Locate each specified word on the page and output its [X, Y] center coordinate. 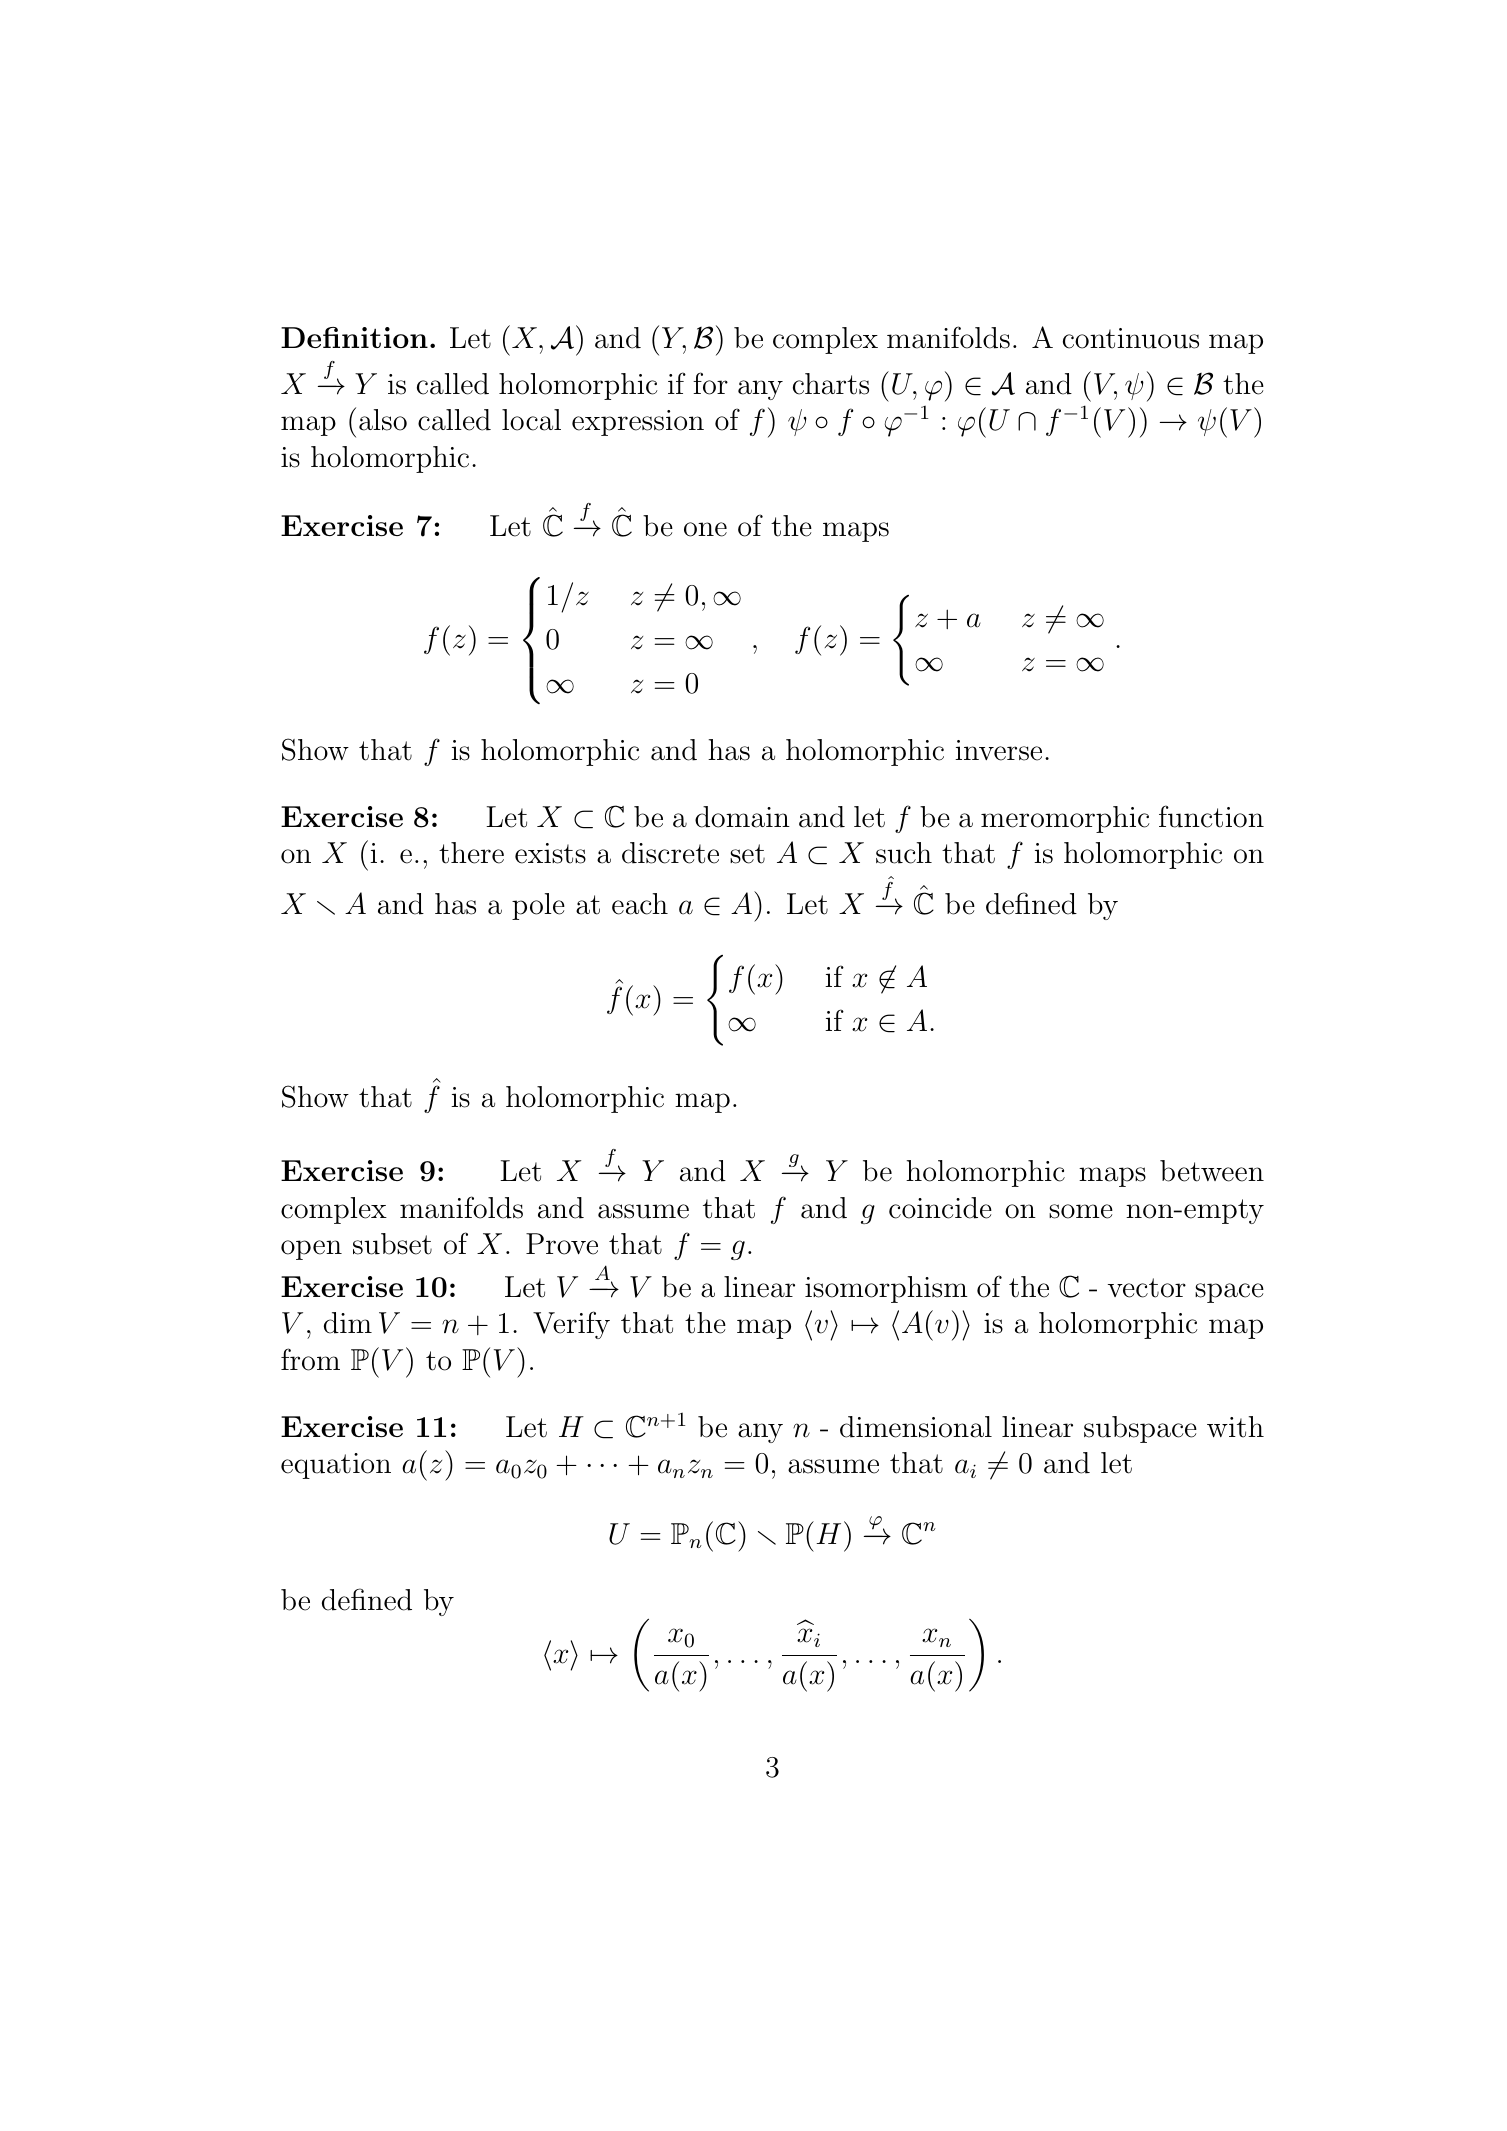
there [471, 853]
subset [392, 1244]
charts [831, 384]
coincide [940, 1208]
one [705, 529]
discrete [670, 853]
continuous [1131, 338]
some [1081, 1211]
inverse [998, 750]
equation [336, 1466]
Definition [354, 337]
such [904, 853]
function [1211, 816]
